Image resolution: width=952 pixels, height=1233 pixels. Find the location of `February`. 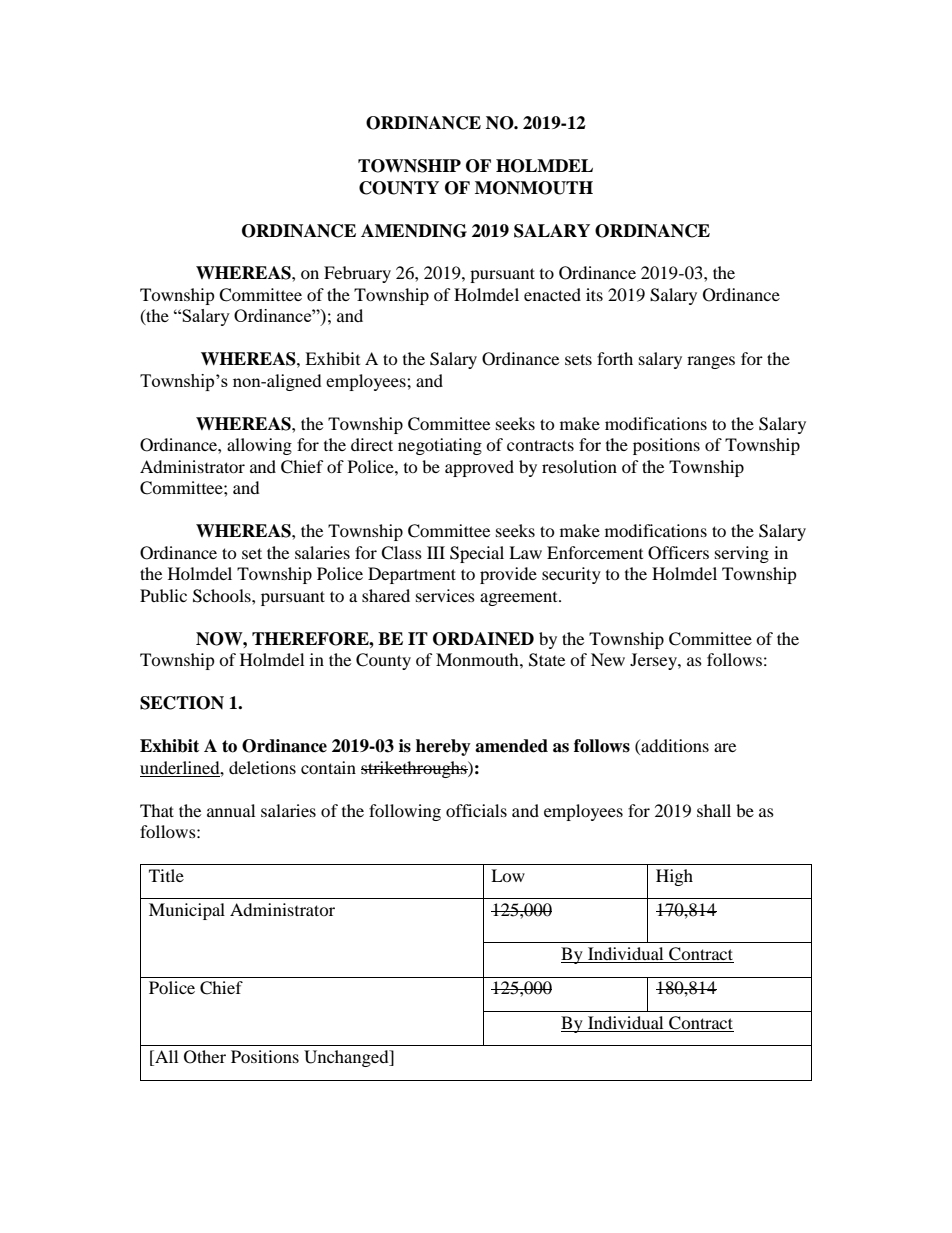

February is located at coordinates (357, 274).
